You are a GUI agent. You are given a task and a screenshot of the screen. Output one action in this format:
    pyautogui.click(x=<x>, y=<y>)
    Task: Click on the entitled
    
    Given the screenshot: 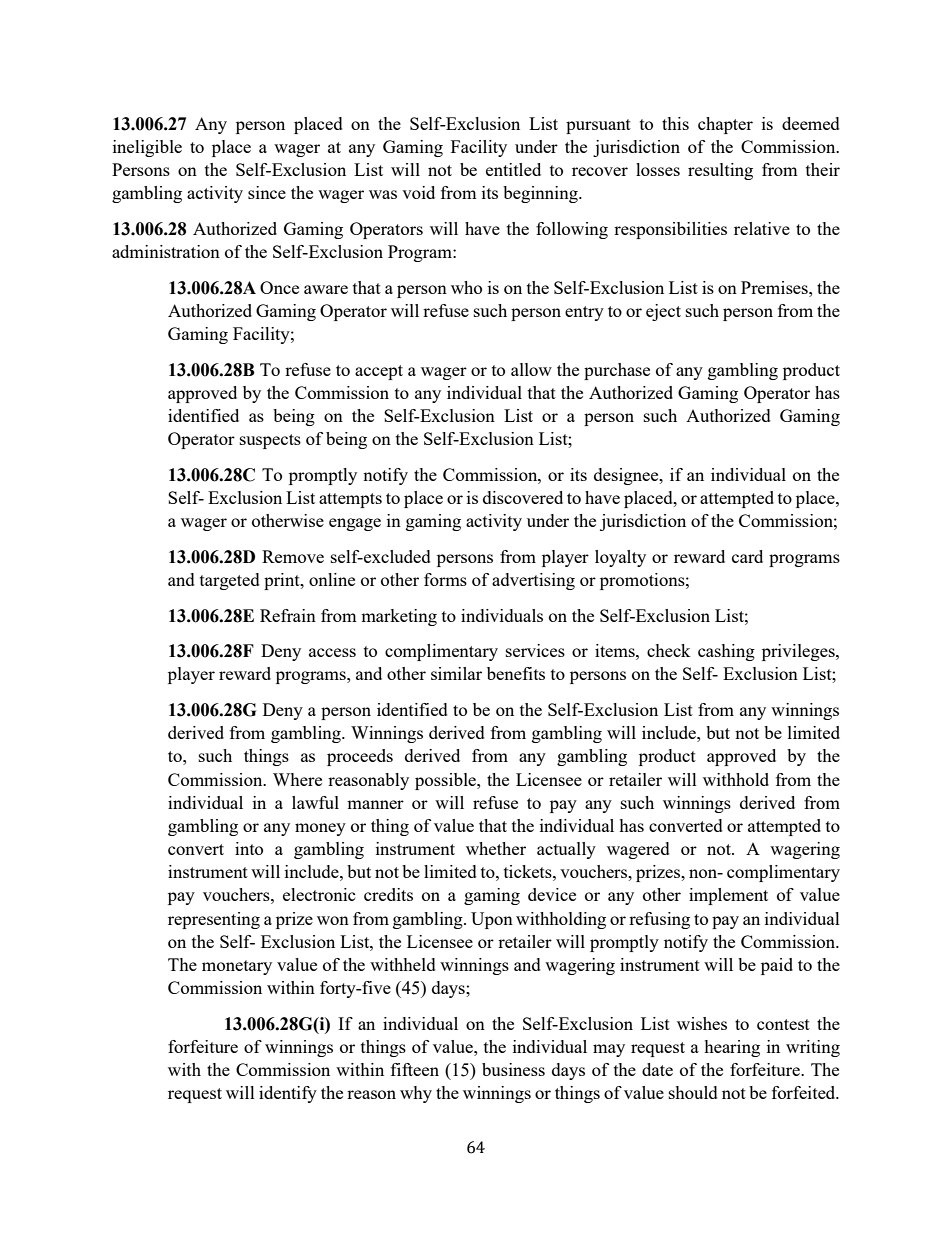 What is the action you would take?
    pyautogui.click(x=513, y=169)
